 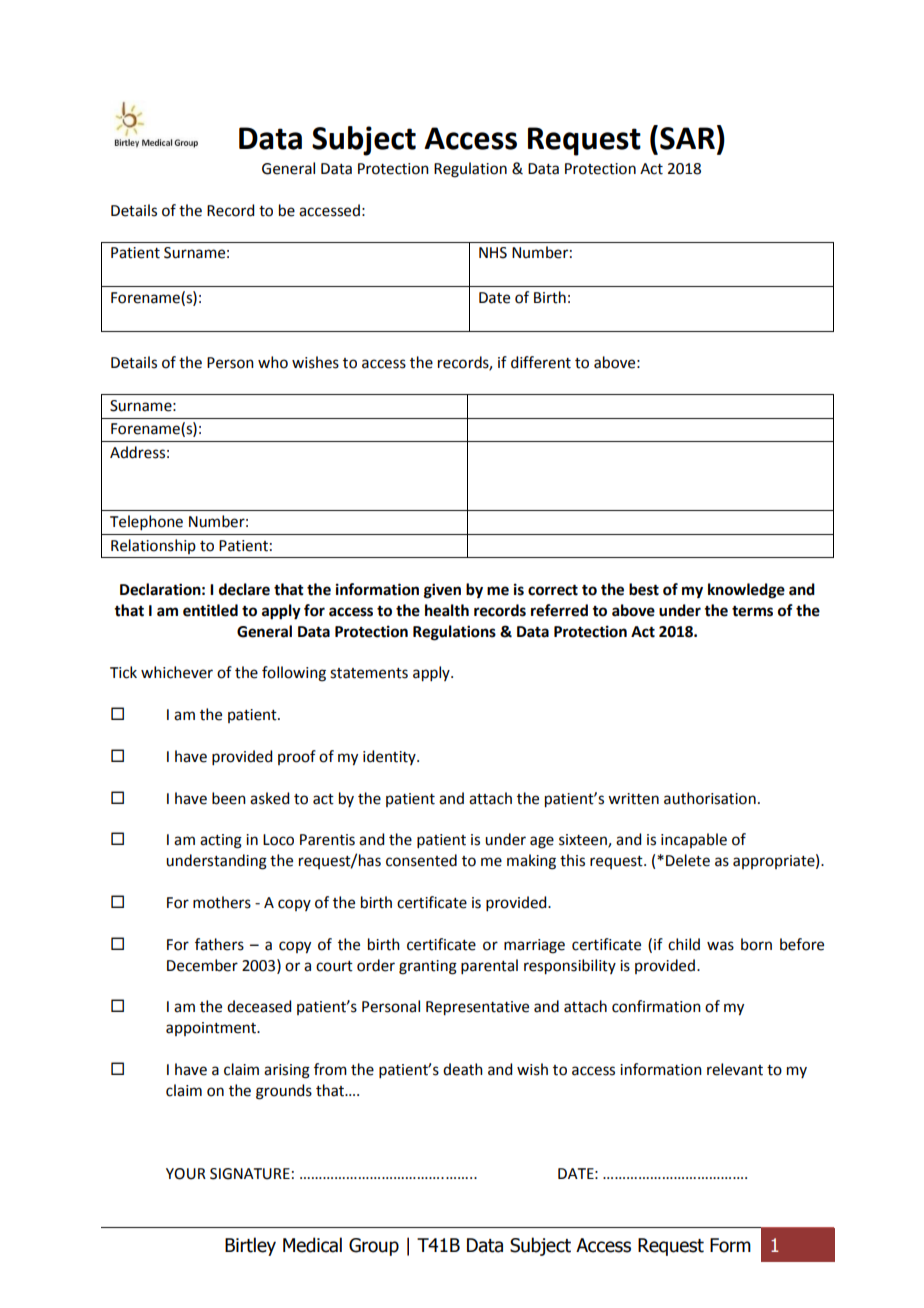 What do you see at coordinates (752, 611) in the image?
I see `terms` at bounding box center [752, 611].
